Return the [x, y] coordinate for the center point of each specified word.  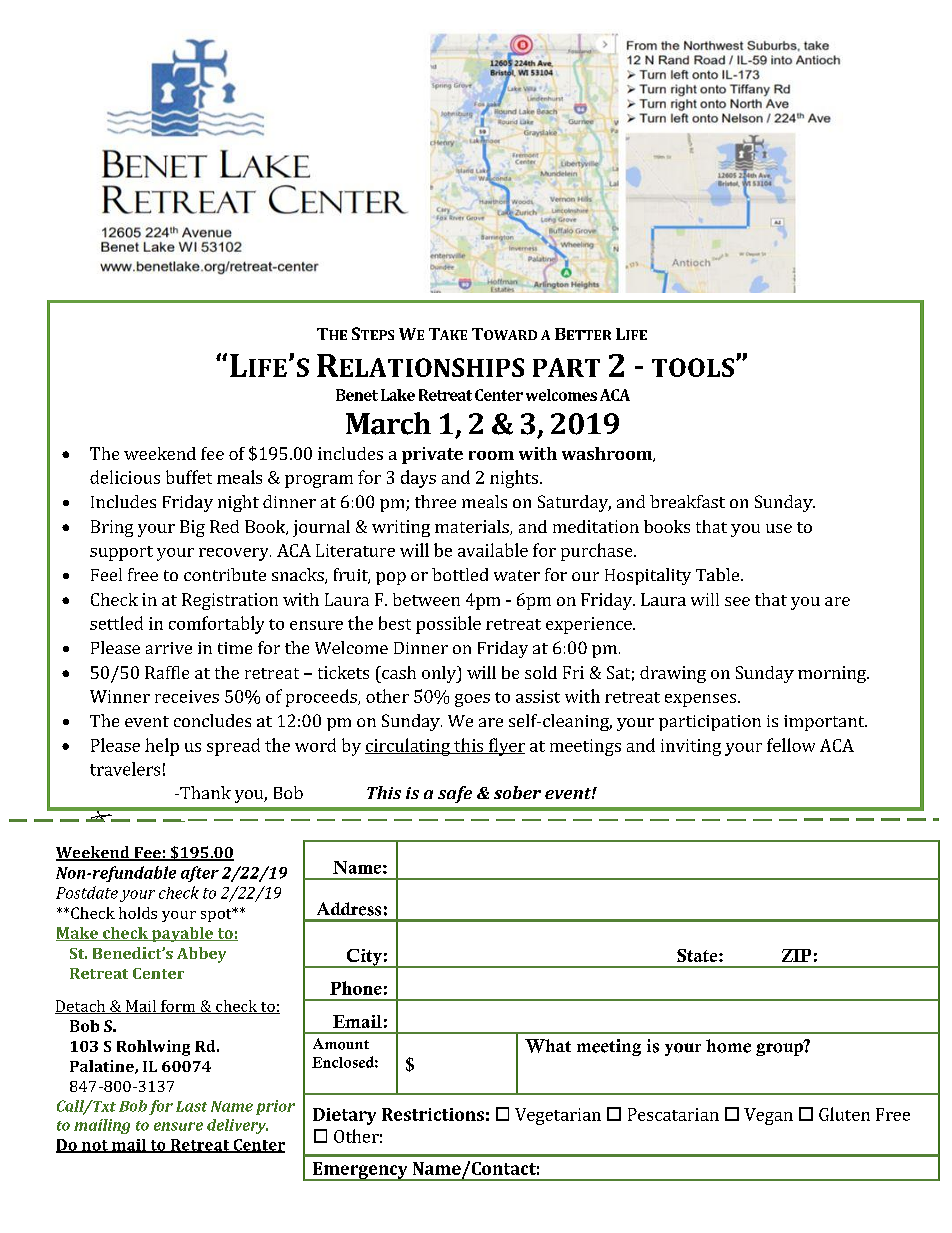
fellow [791, 745]
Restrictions [433, 1114]
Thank [204, 792]
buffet [189, 477]
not [94, 1146]
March [388, 423]
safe [455, 794]
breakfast [687, 501]
